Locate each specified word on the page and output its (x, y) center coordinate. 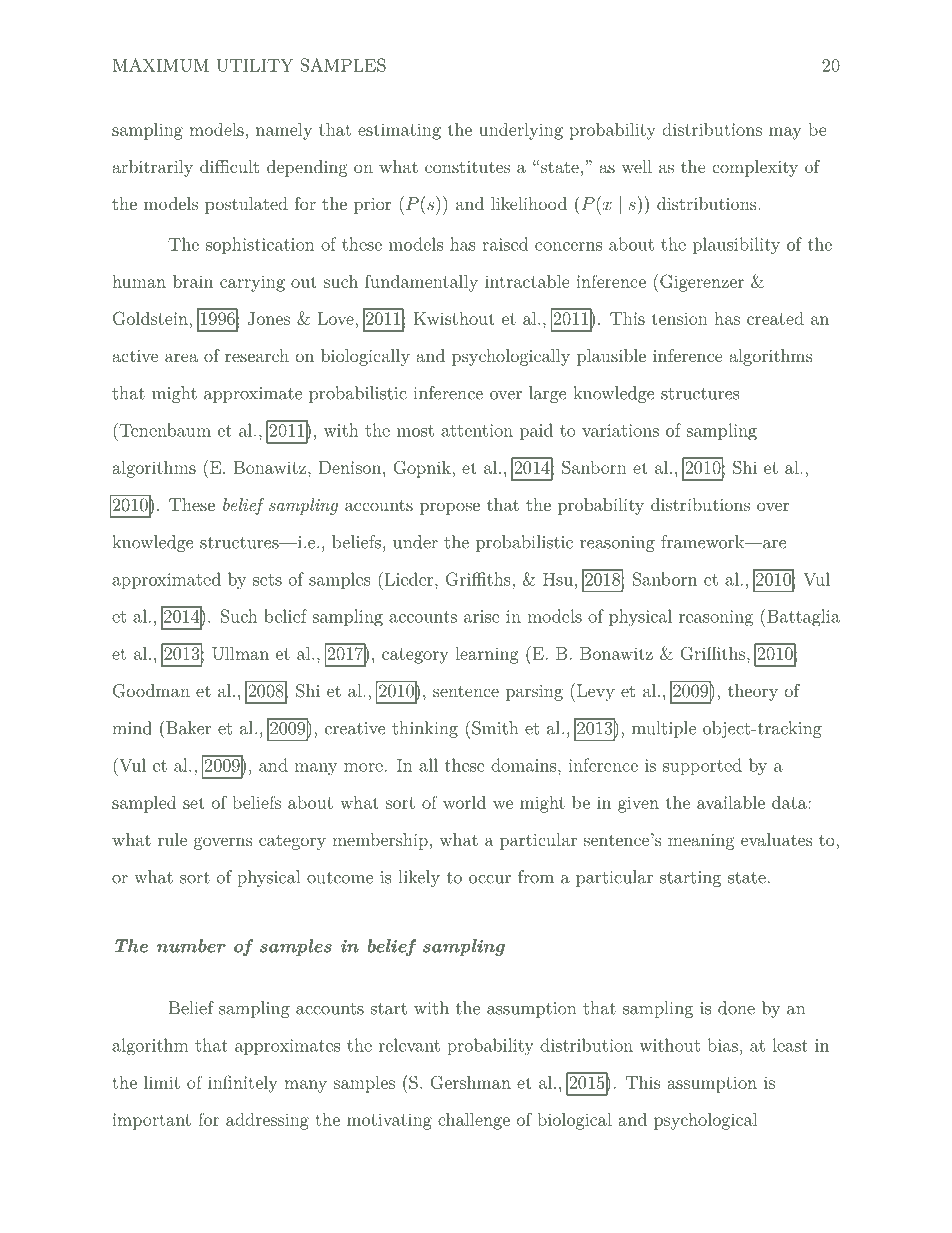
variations (620, 430)
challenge (474, 1121)
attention (477, 430)
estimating (399, 131)
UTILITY (255, 65)
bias (723, 1045)
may (785, 133)
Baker (187, 727)
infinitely (242, 1084)
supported (702, 766)
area (181, 357)
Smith (495, 728)
